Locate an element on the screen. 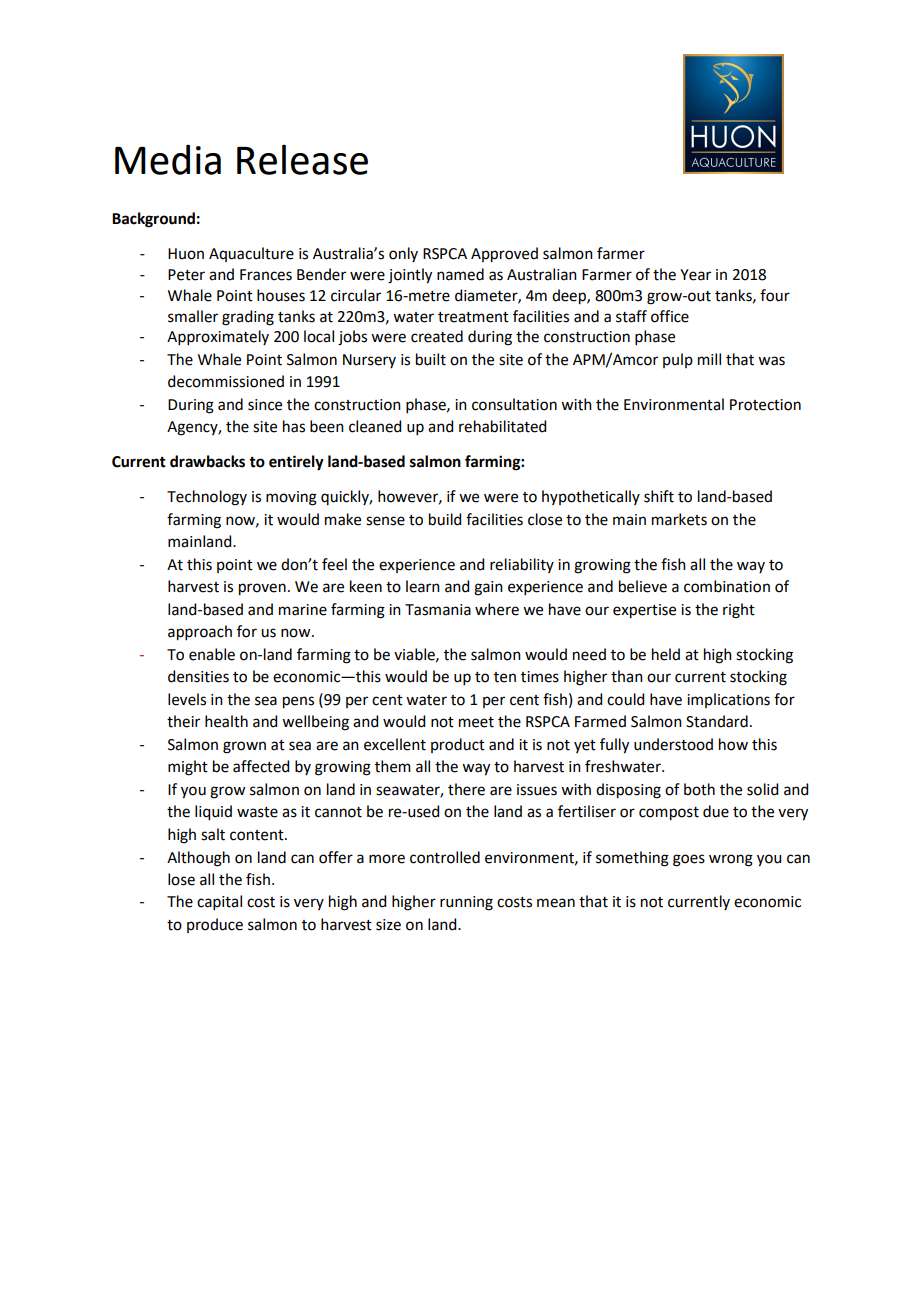 This screenshot has height=1308, width=924. Media is located at coordinates (168, 160).
